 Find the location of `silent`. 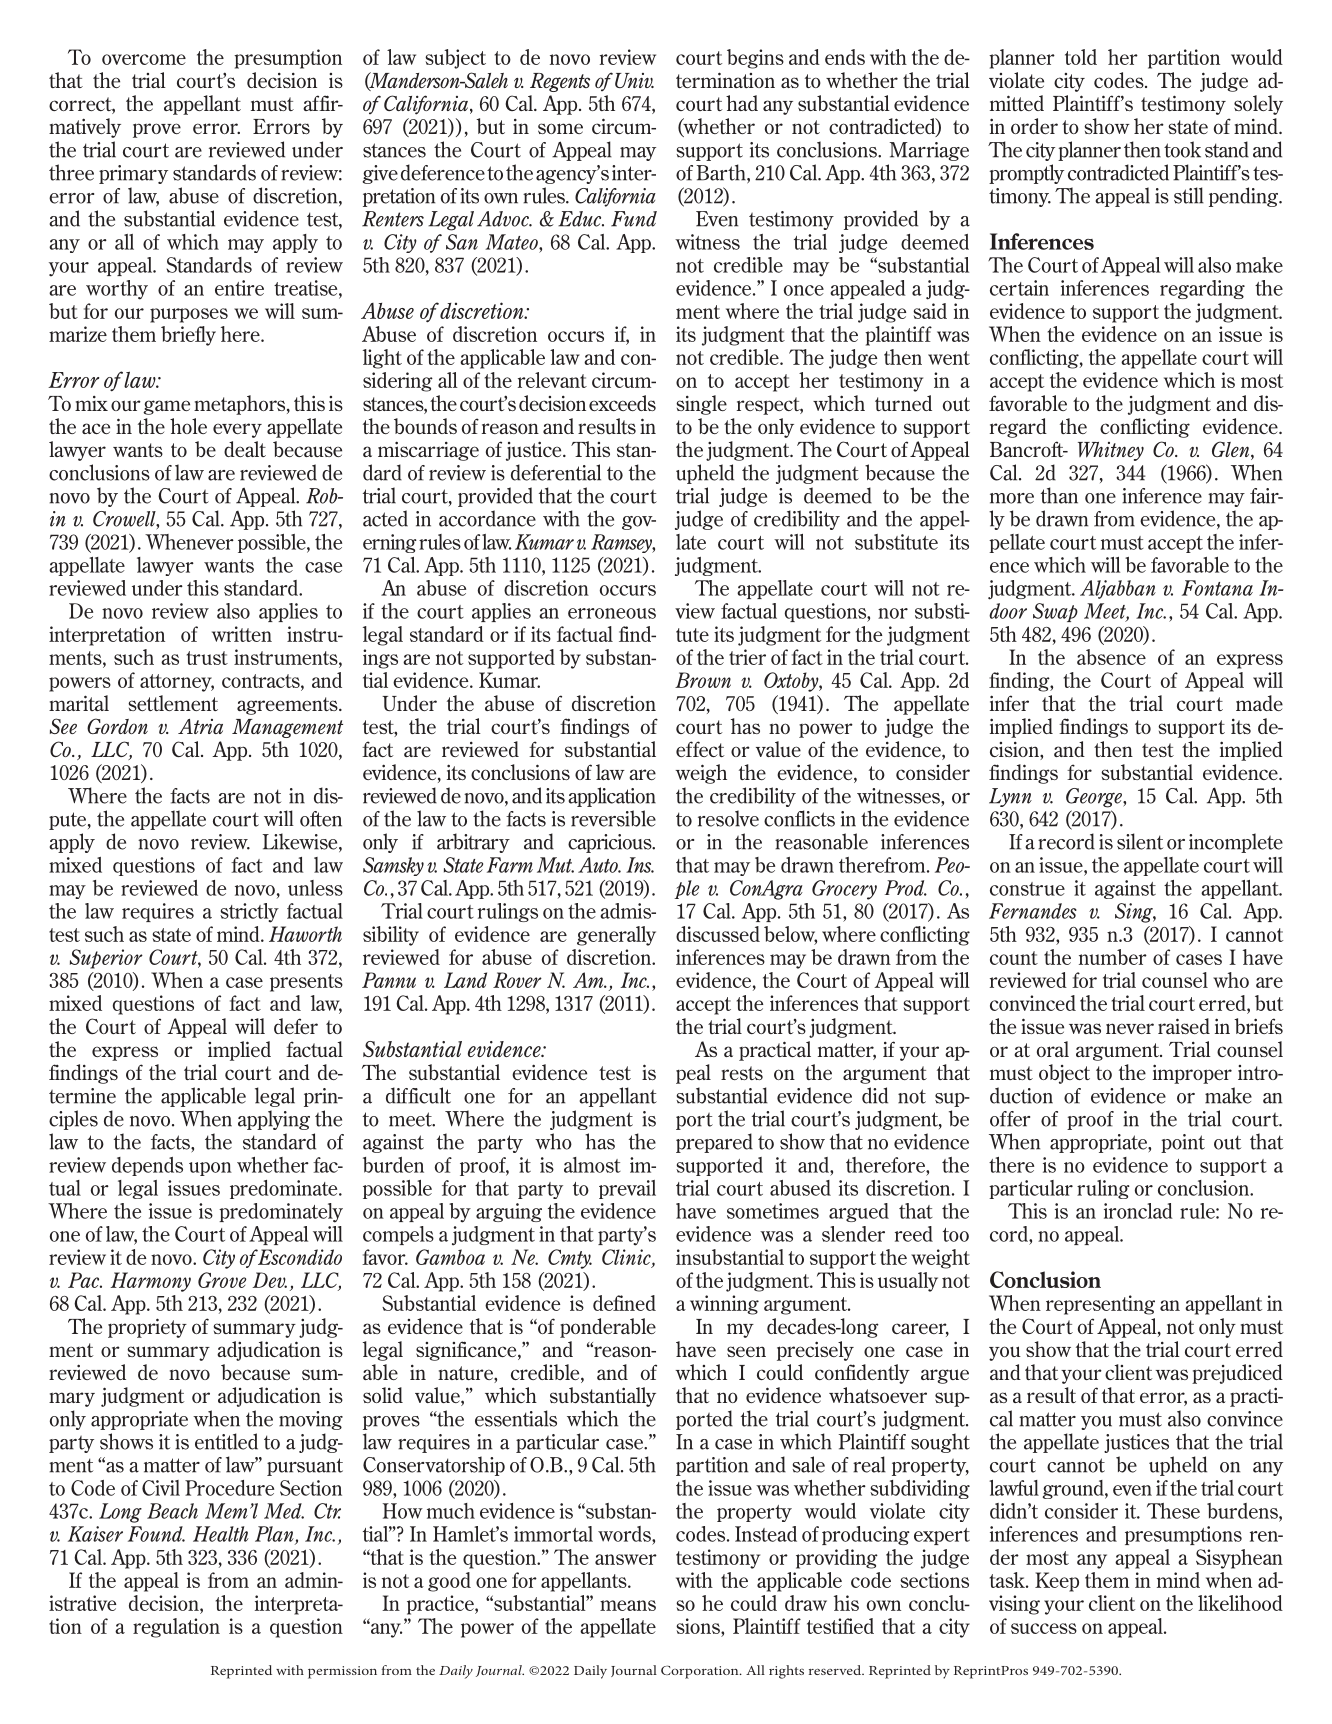

silent is located at coordinates (1140, 841).
